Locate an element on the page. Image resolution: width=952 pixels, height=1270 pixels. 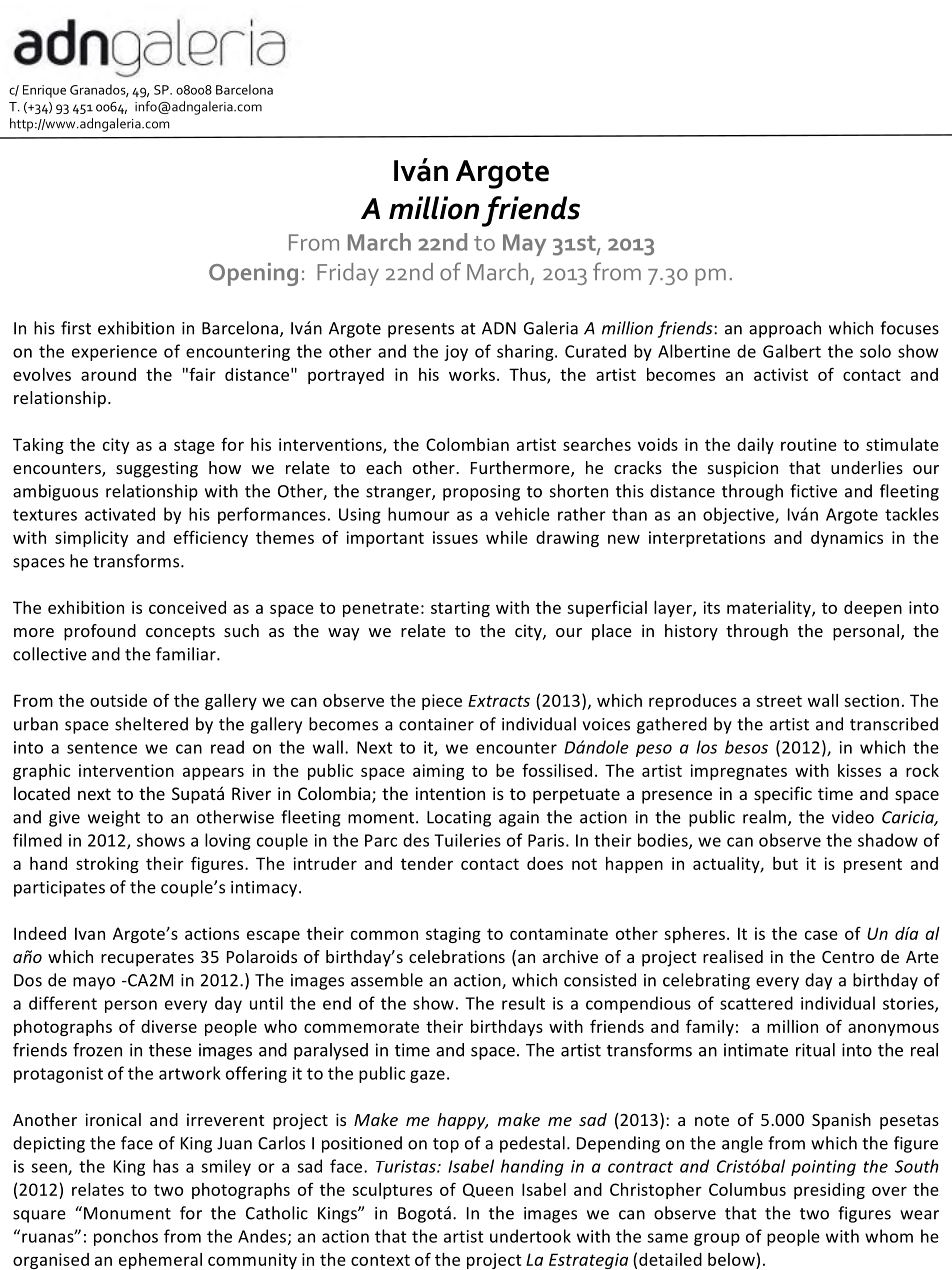
presiding is located at coordinates (829, 1191).
